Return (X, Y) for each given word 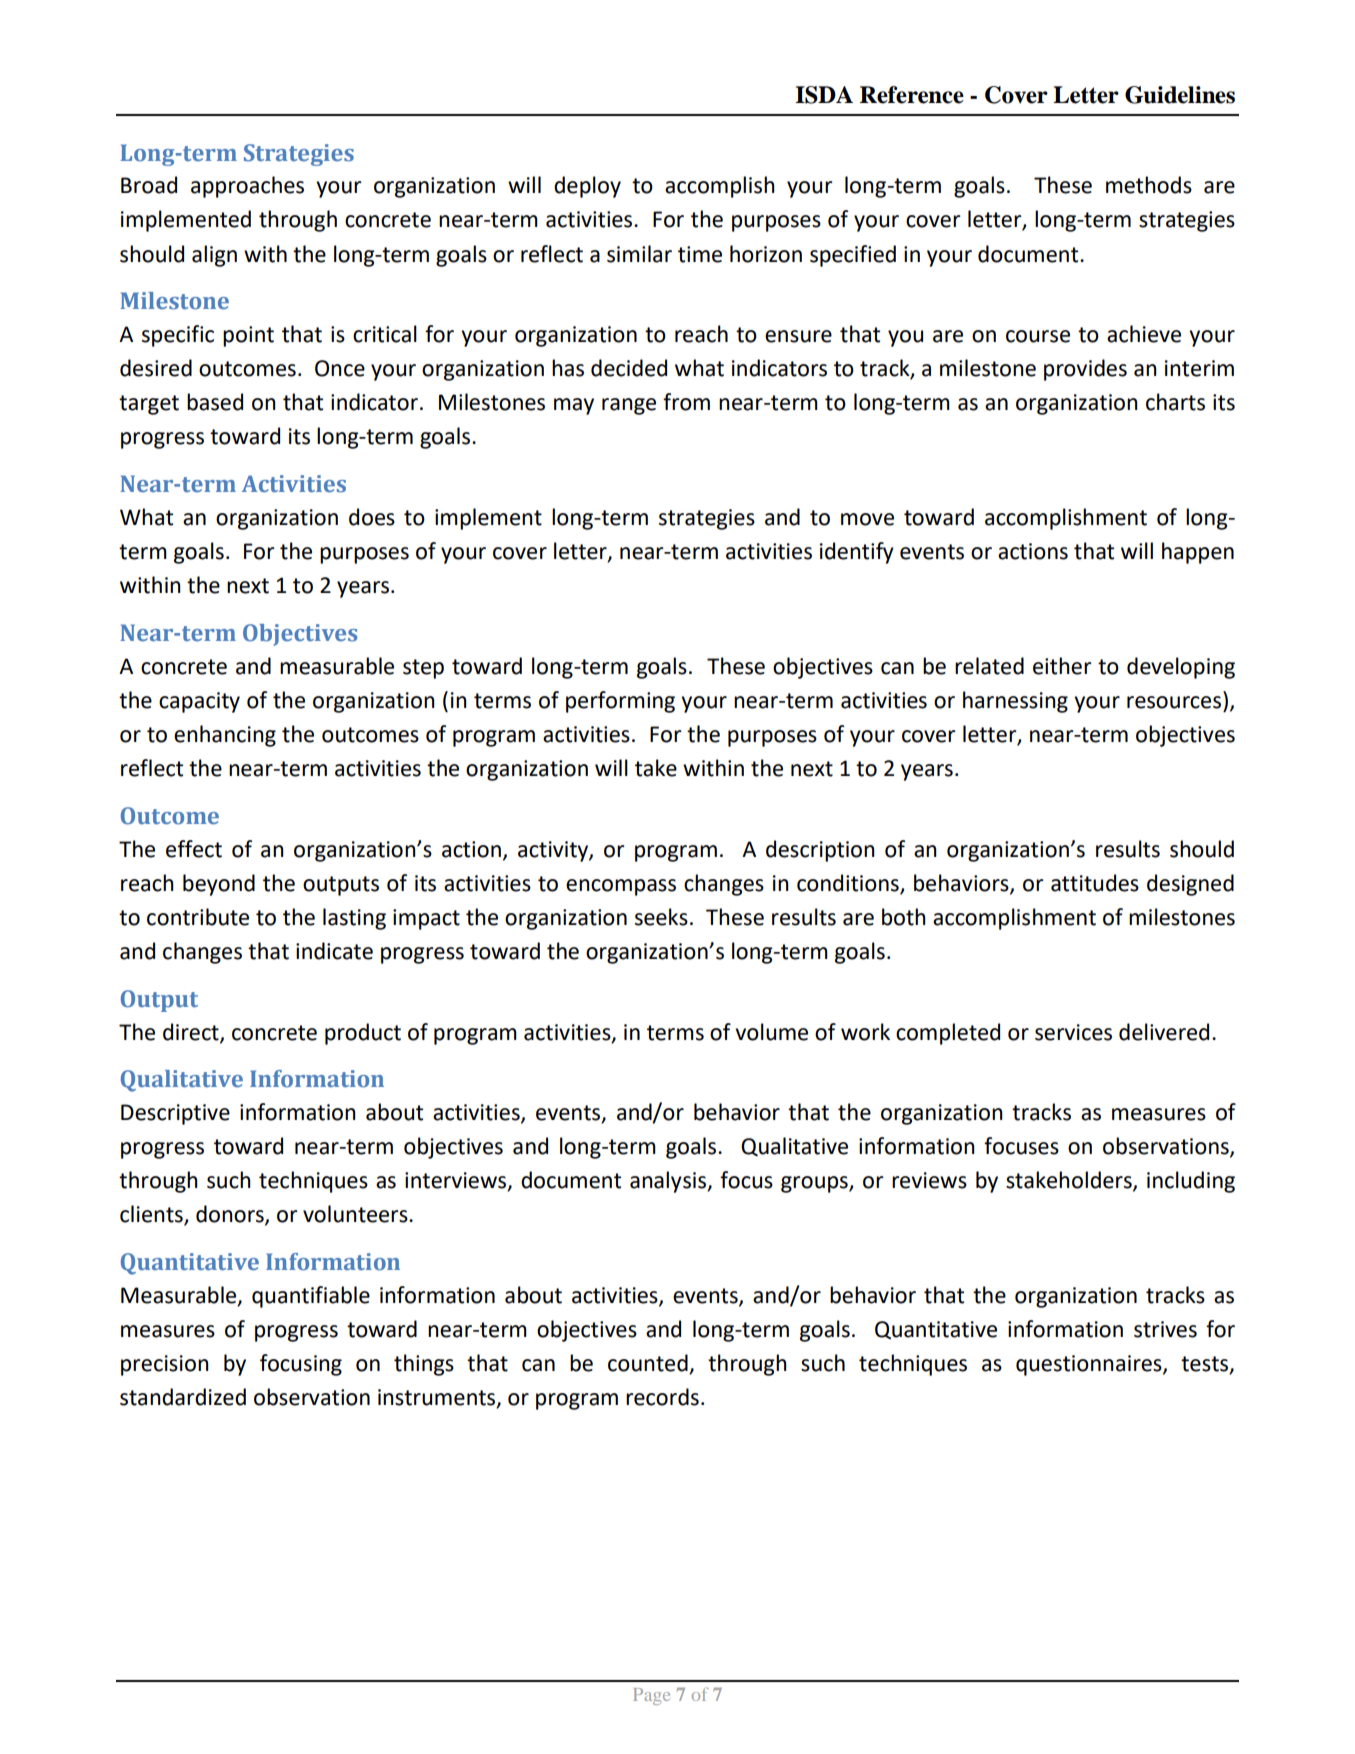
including (1191, 1182)
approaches (247, 187)
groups (815, 1184)
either (1062, 666)
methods (1149, 185)
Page (651, 1696)
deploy (587, 187)
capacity (199, 702)
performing (620, 702)
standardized (183, 1397)
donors (231, 1215)
